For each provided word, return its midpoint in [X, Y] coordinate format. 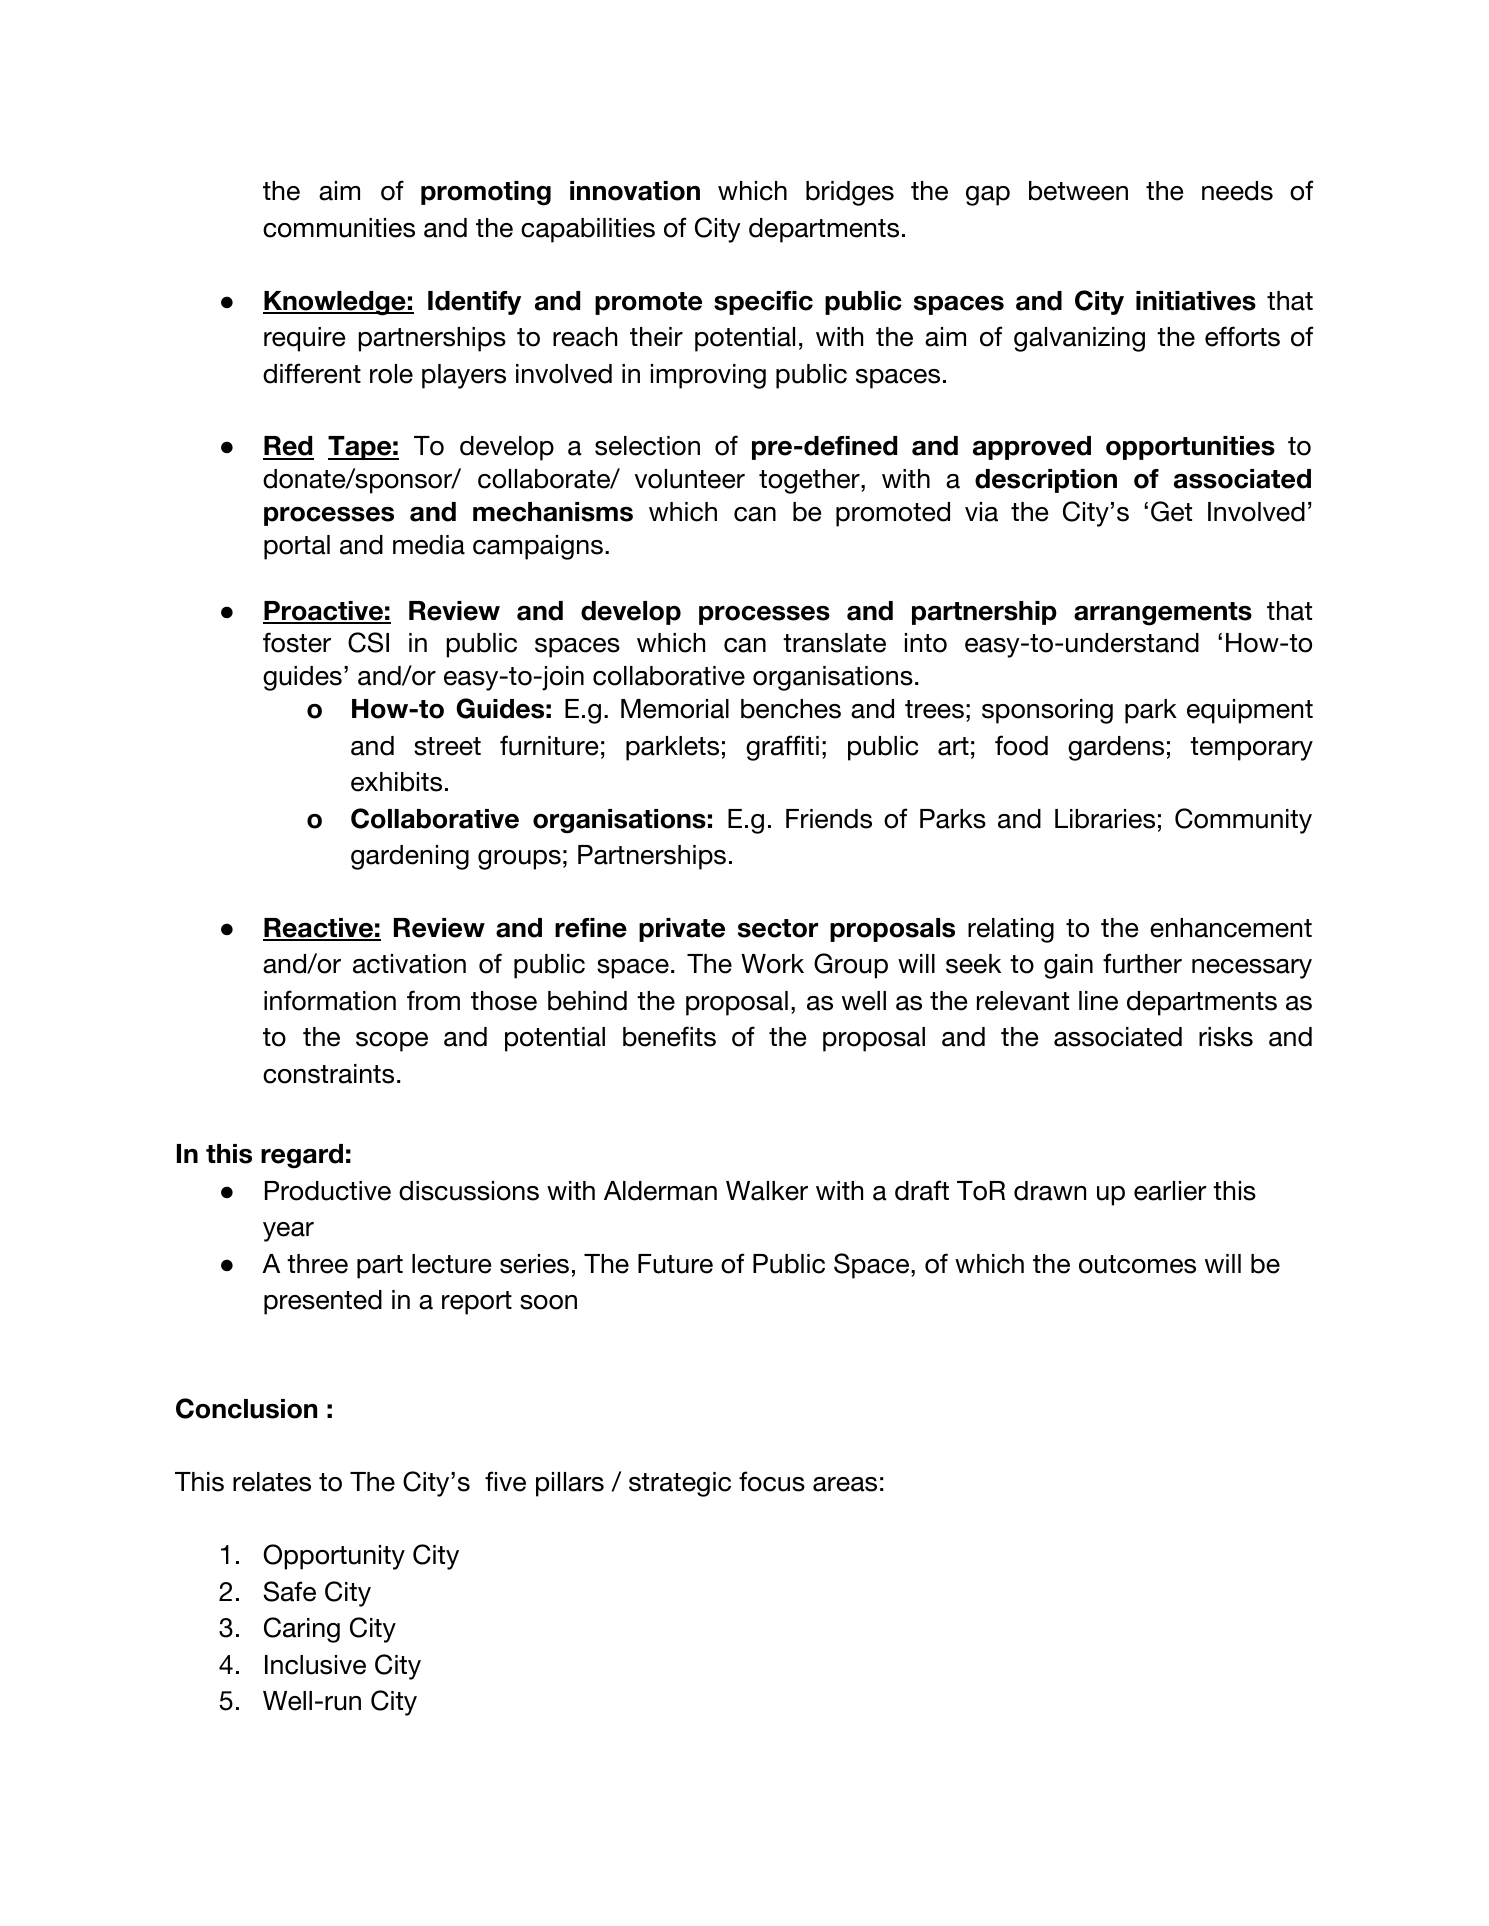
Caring [302, 1630]
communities [339, 228]
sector [778, 928]
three [317, 1264]
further [1142, 963]
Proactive [324, 612]
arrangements [1163, 614]
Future [675, 1264]
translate [834, 643]
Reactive [319, 929]
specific [763, 303]
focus [772, 1481]
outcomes [1137, 1264]
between [1078, 191]
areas [845, 1484]
